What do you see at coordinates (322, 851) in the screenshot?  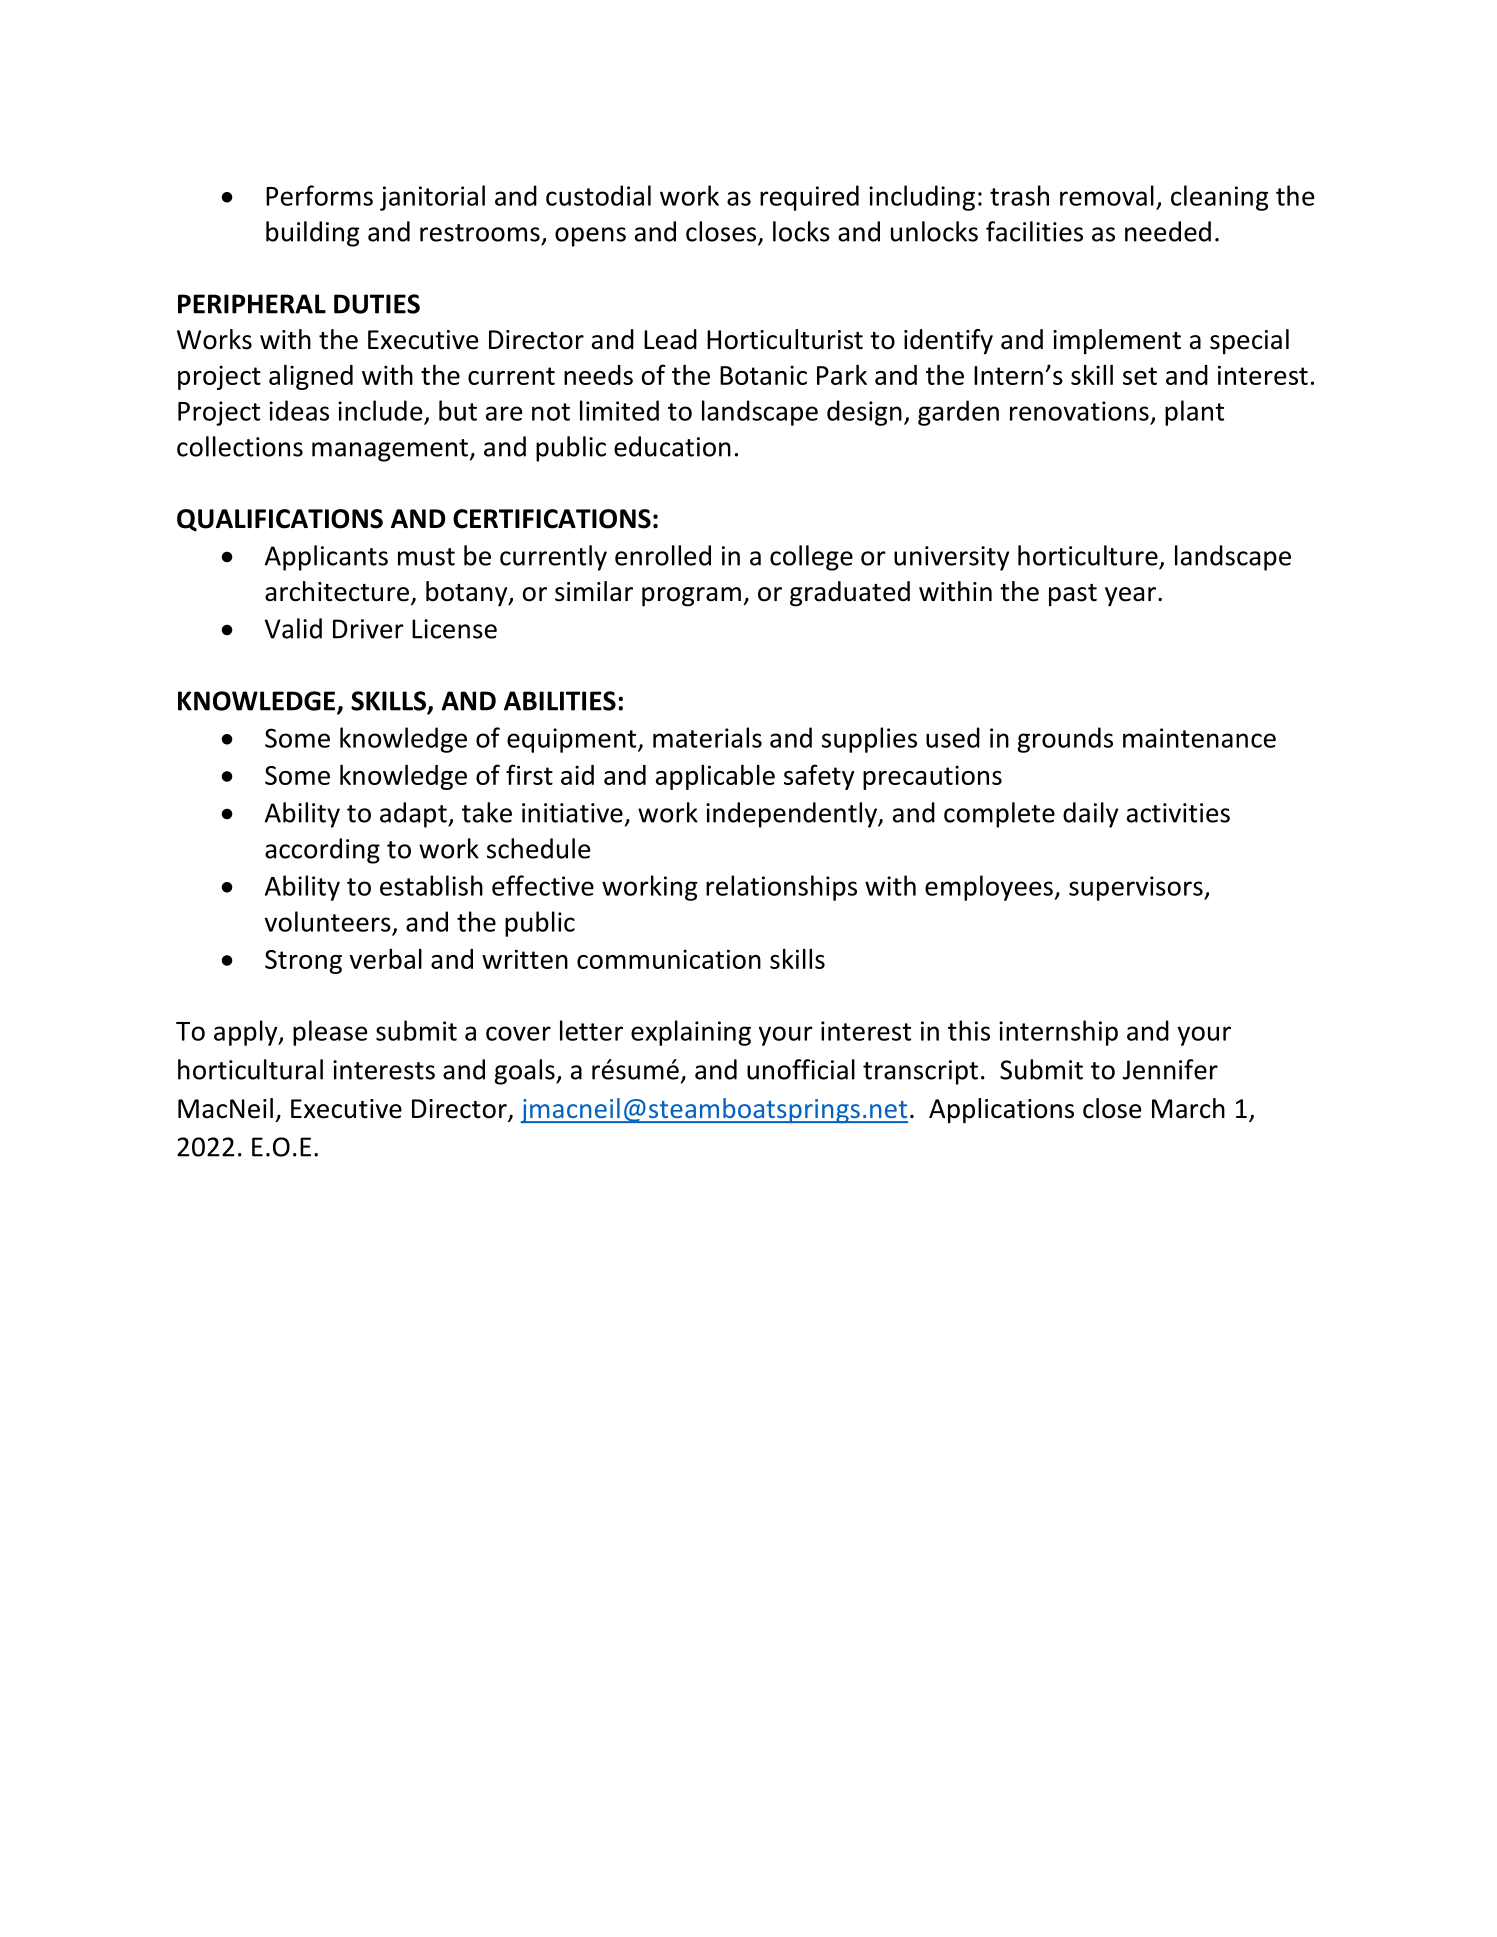 I see `according` at bounding box center [322, 851].
